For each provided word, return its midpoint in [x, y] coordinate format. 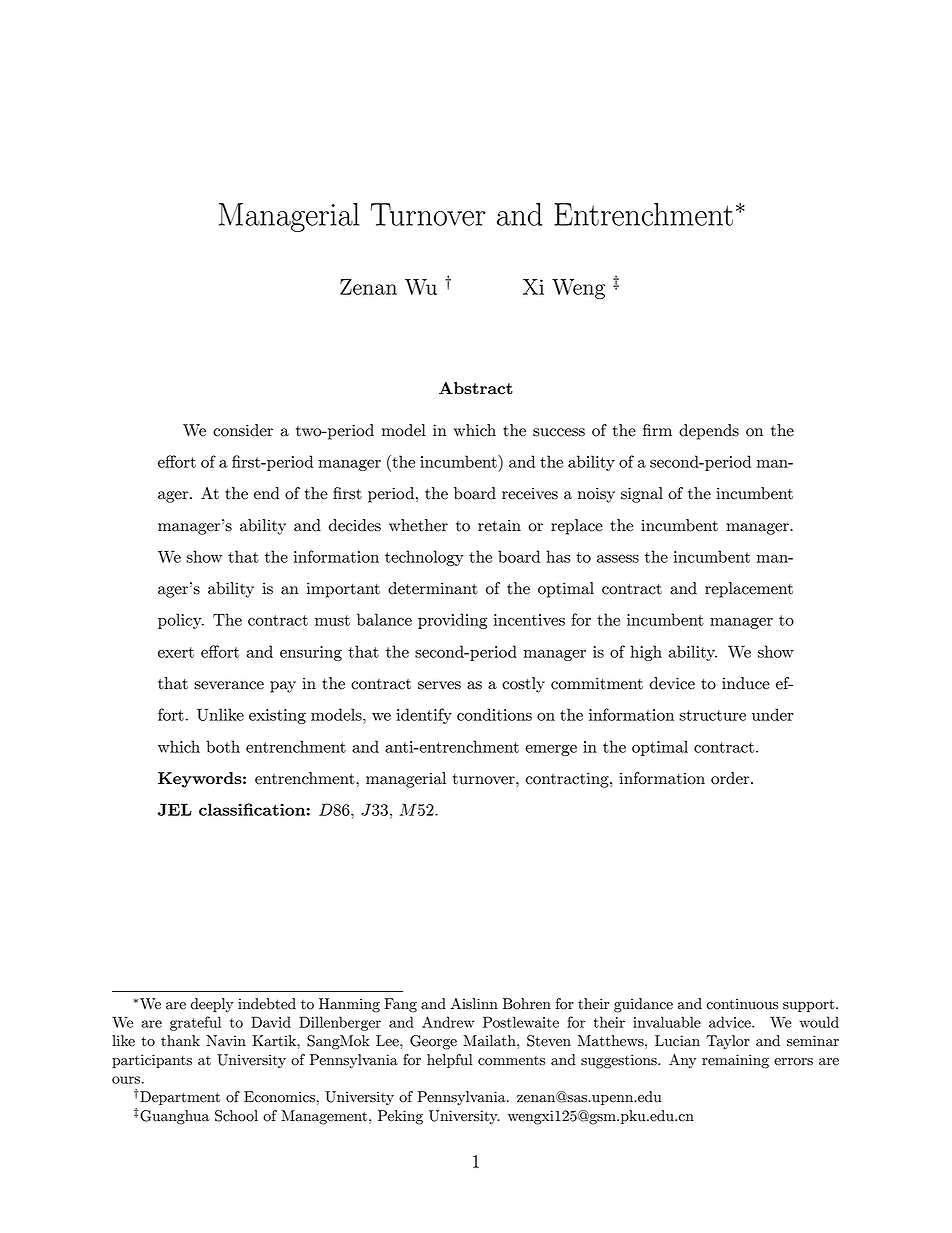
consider [243, 430]
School [236, 1116]
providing [453, 621]
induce [746, 683]
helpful [450, 1061]
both [223, 746]
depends [709, 432]
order [731, 778]
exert [176, 652]
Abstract [476, 388]
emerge [551, 750]
